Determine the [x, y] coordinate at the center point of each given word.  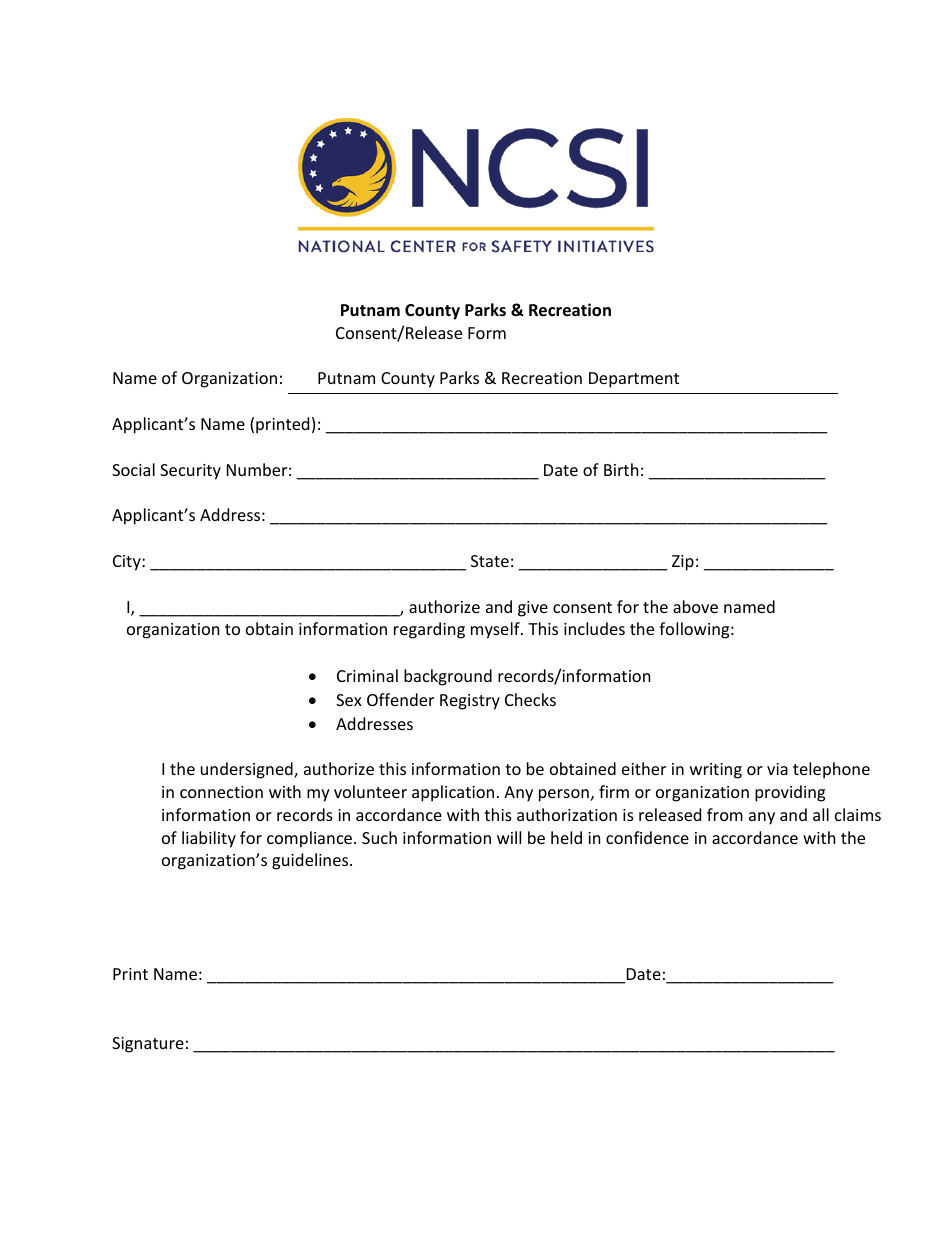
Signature [148, 1045]
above [695, 606]
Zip [683, 563]
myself [496, 630]
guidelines [311, 861]
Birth [621, 469]
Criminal [367, 675]
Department [634, 380]
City [128, 563]
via [777, 769]
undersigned [248, 770]
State [490, 561]
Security [190, 472]
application [453, 793]
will [509, 837]
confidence [647, 837]
